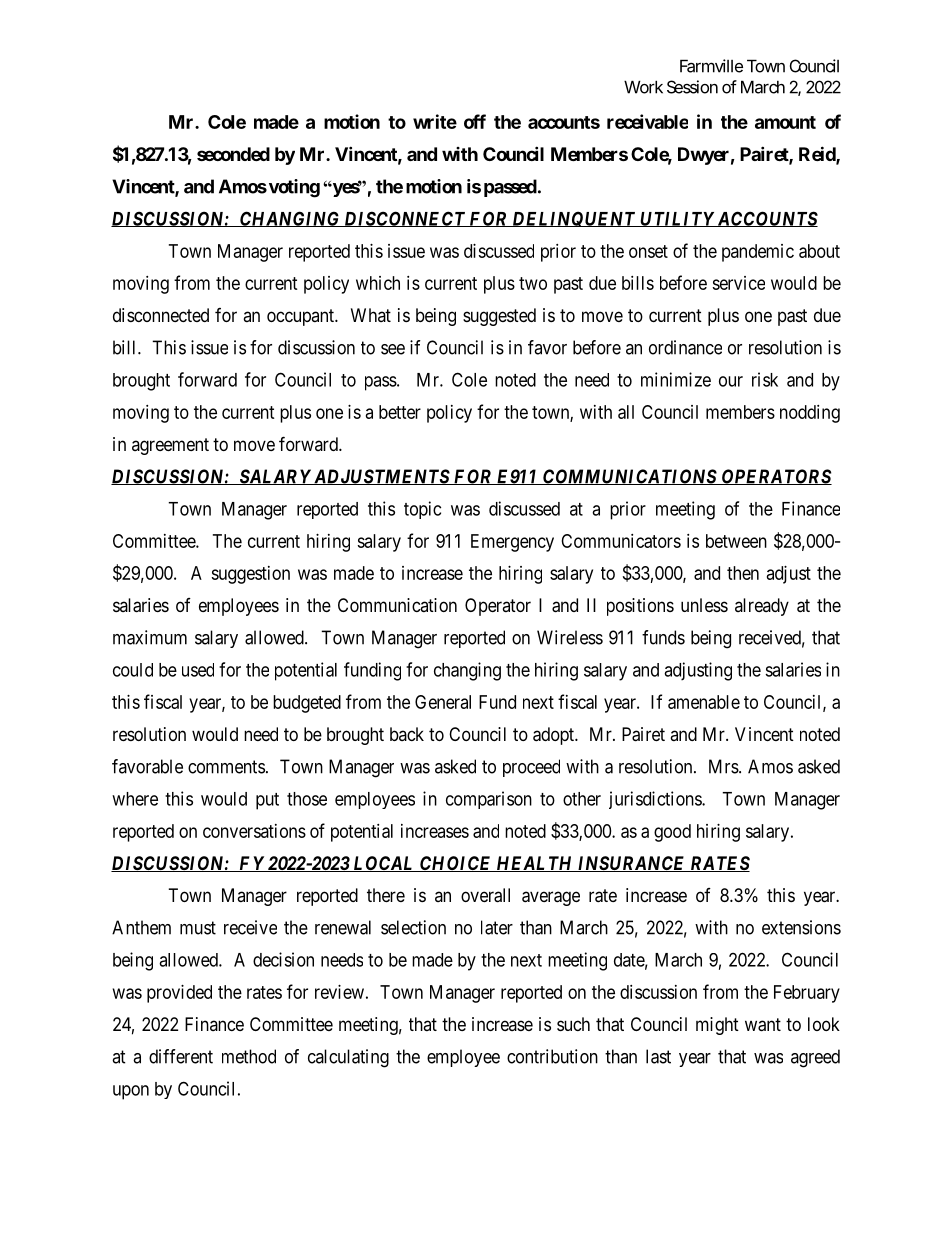 The image size is (952, 1233). I want to click on Emergency, so click(512, 543).
